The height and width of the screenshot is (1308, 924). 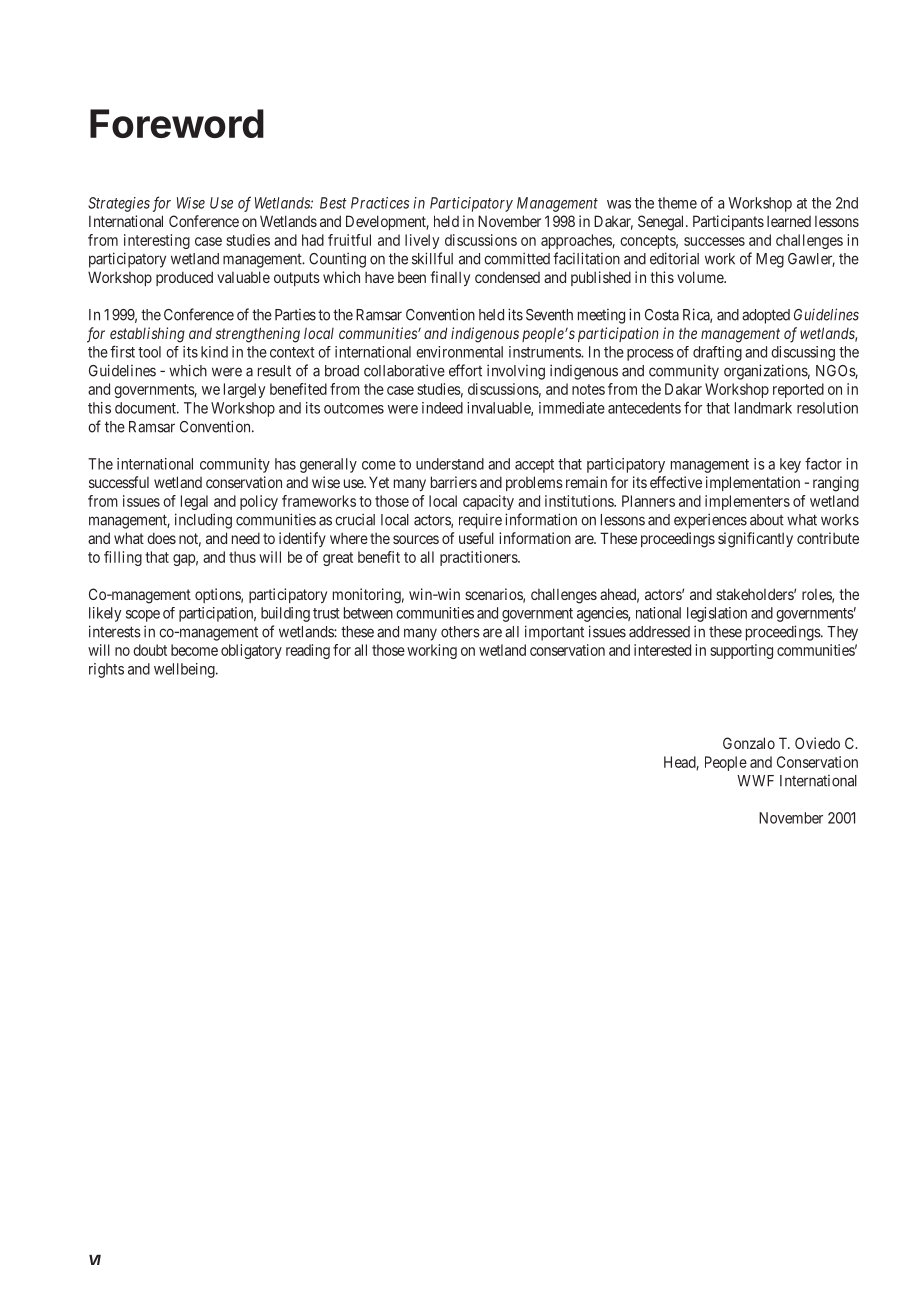 I want to click on interesting, so click(x=157, y=241).
